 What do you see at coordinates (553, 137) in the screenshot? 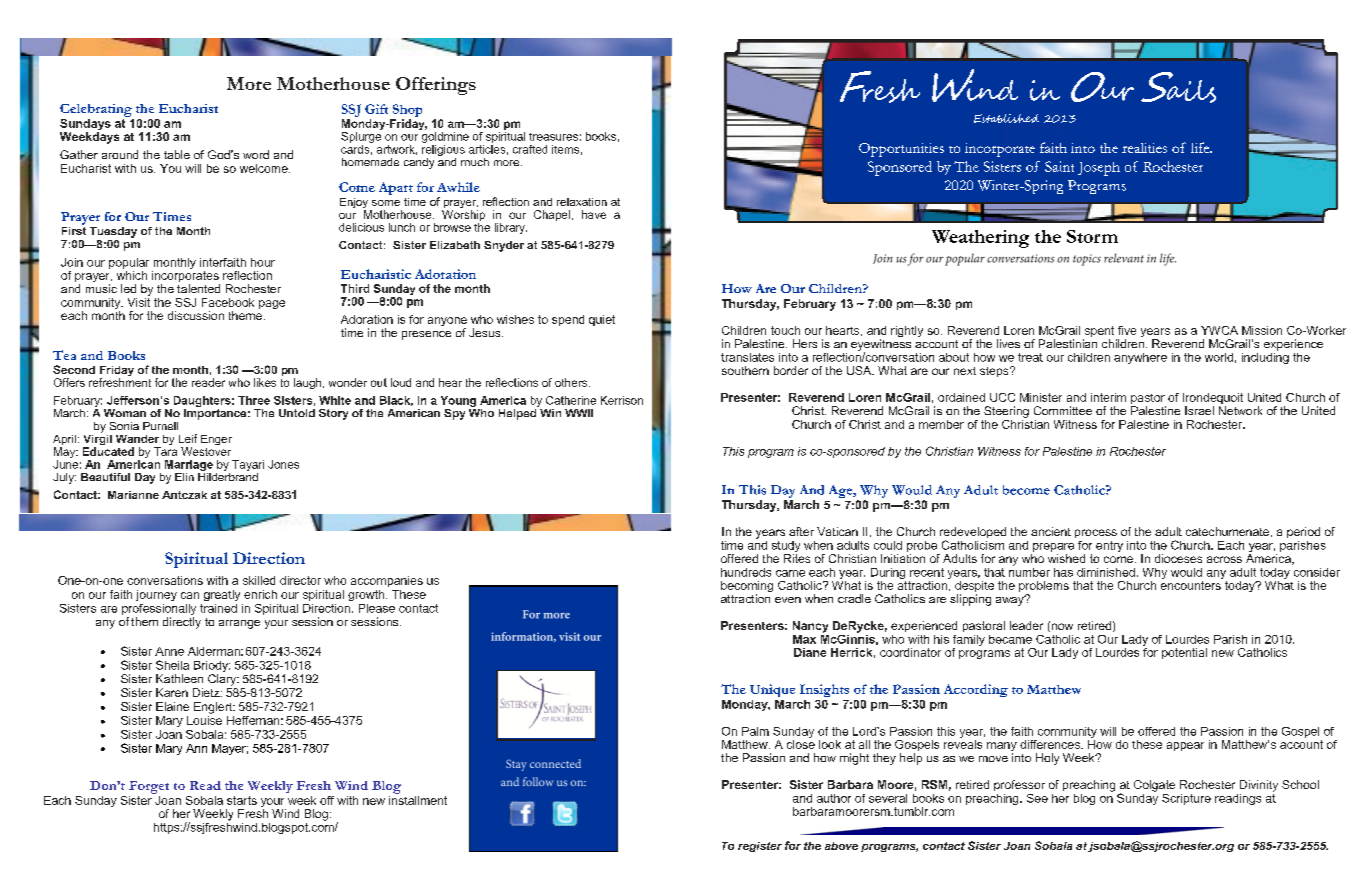
I see `treasures` at bounding box center [553, 137].
